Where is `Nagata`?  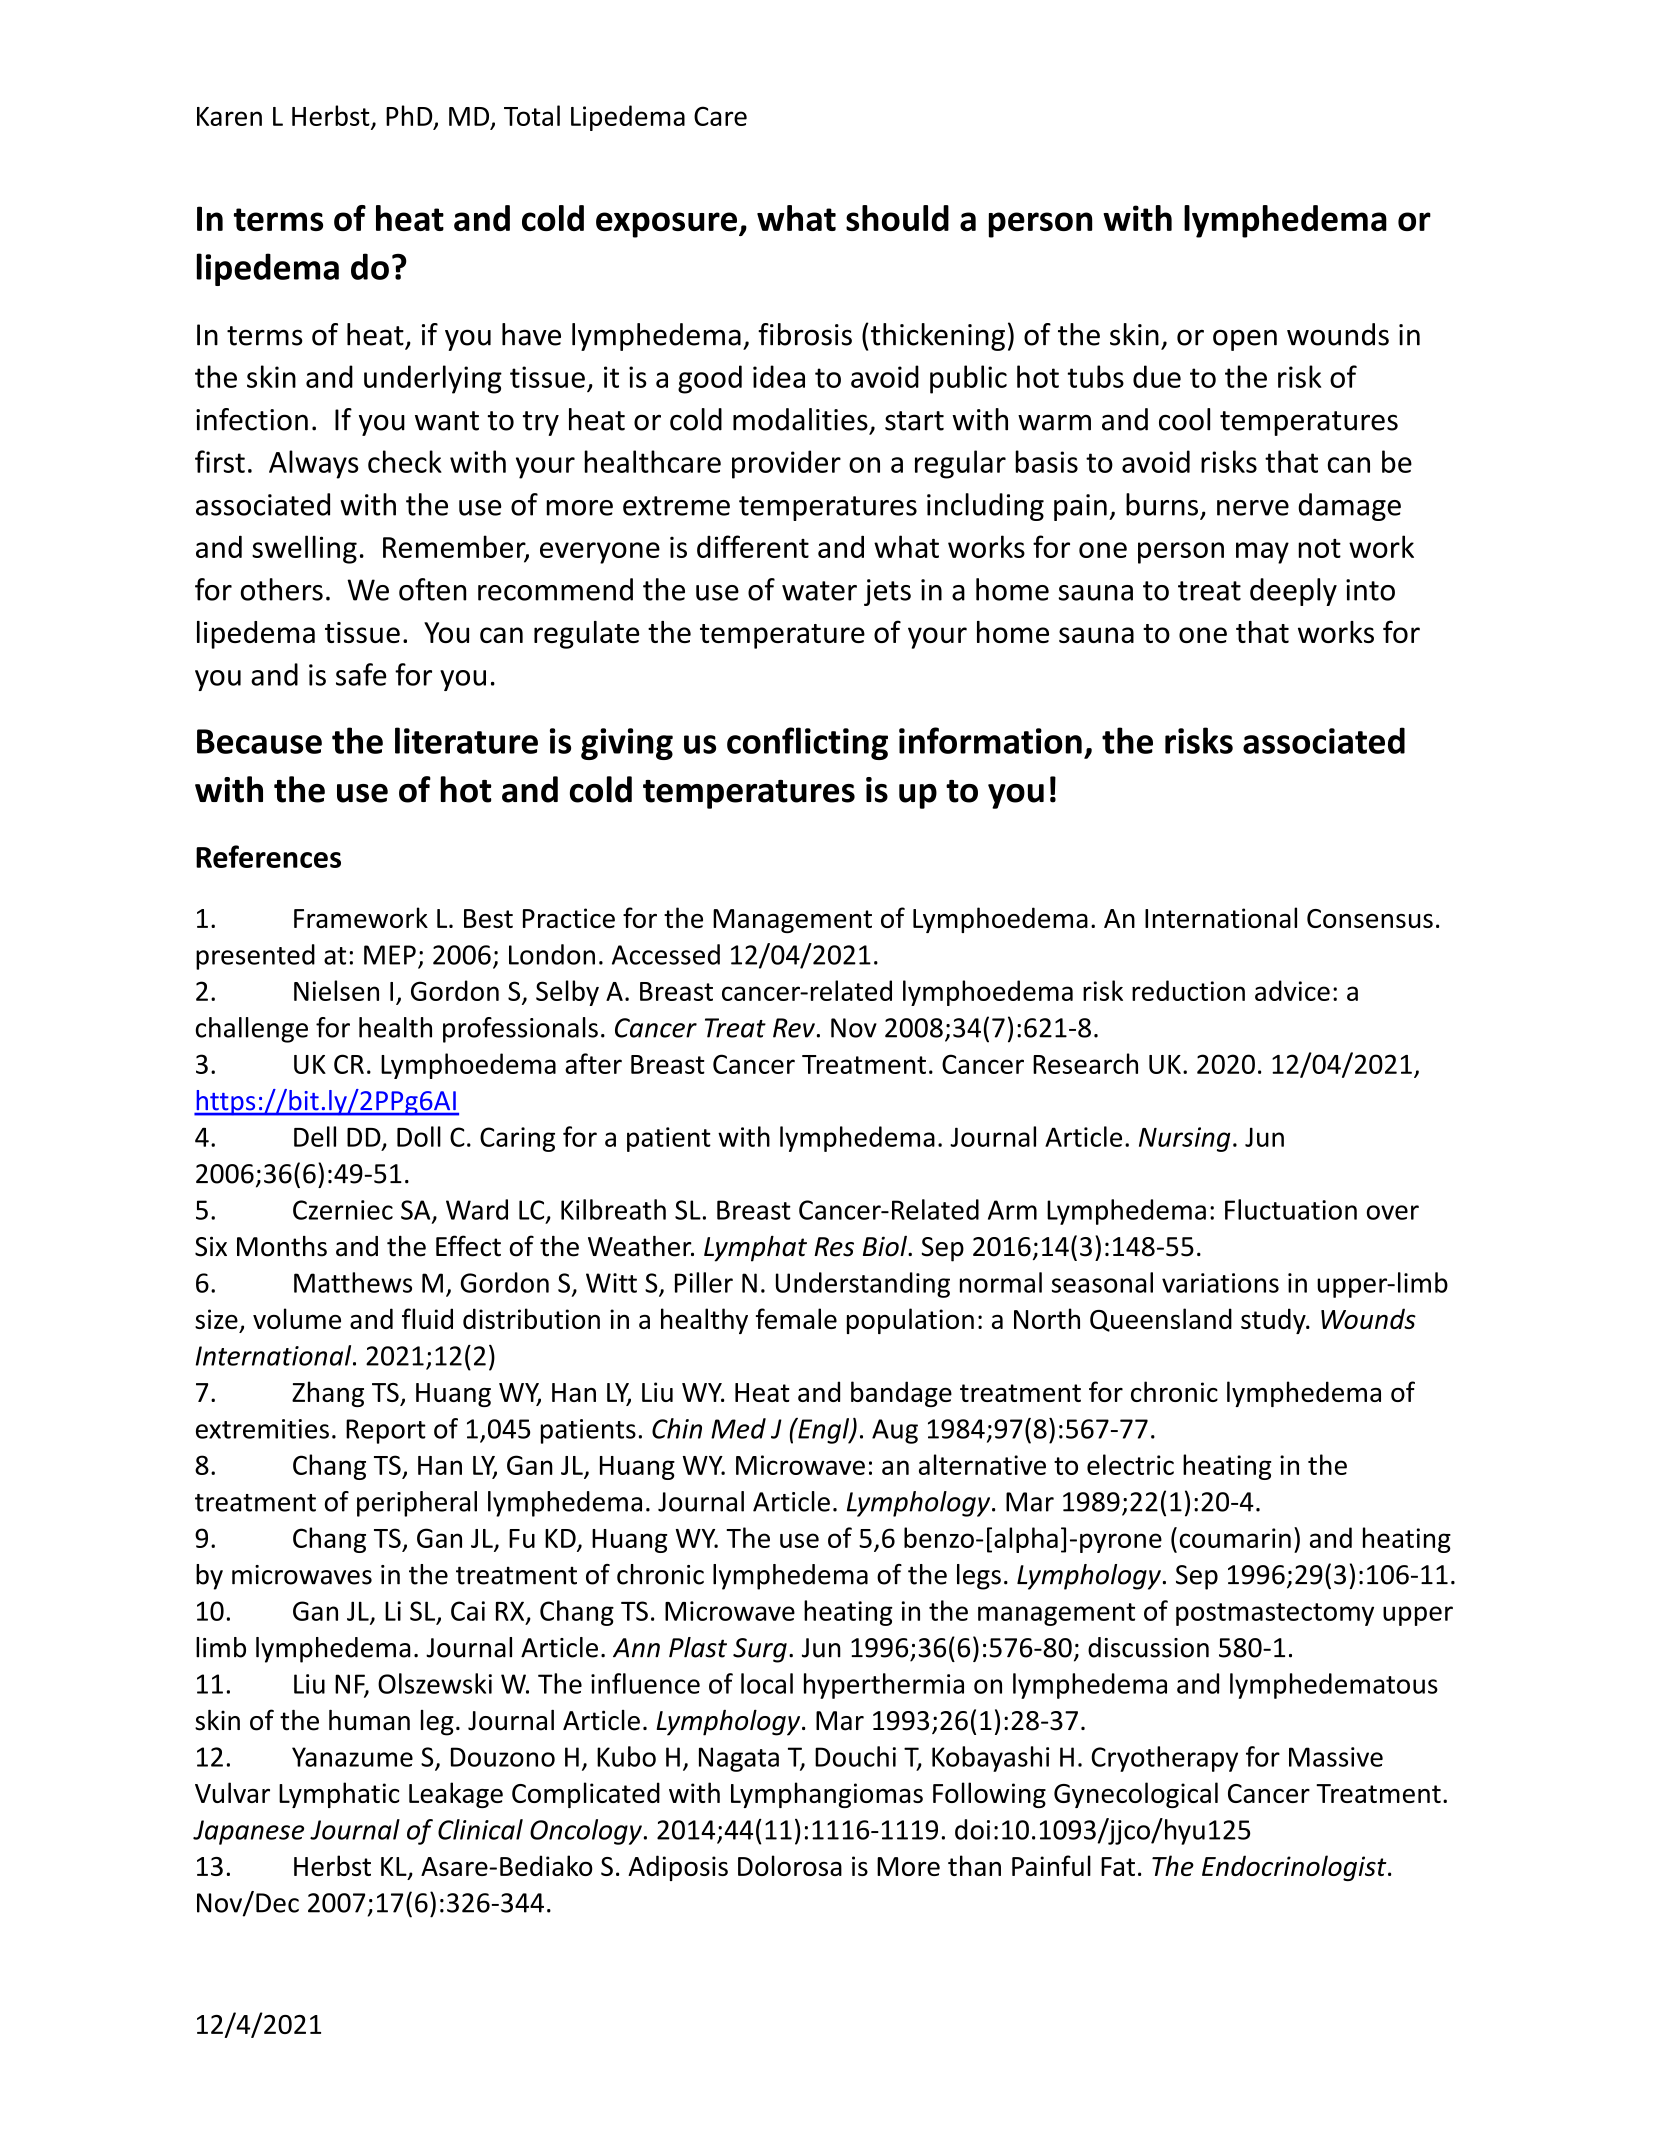
Nagata is located at coordinates (739, 1759).
